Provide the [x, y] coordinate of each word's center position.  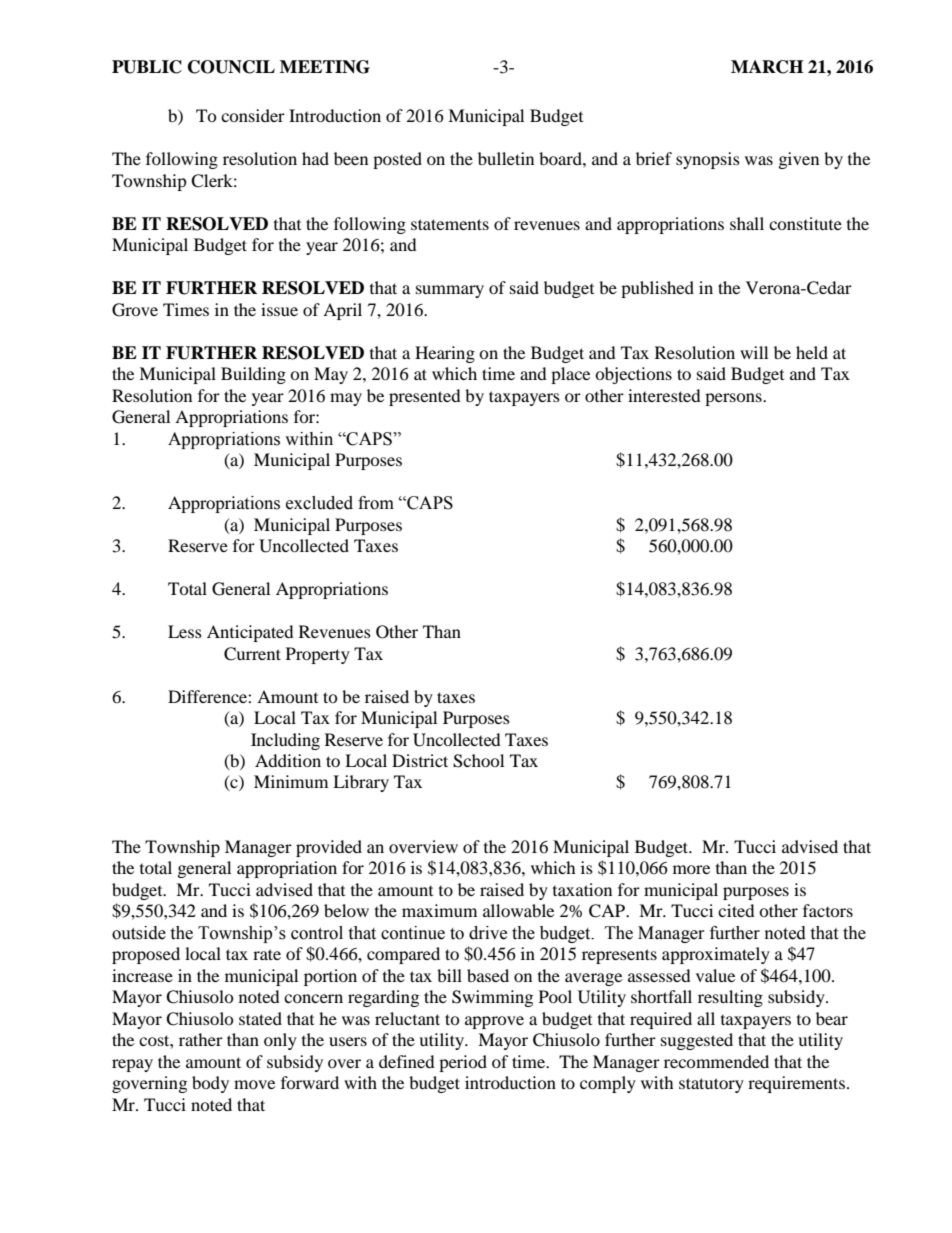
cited [736, 910]
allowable [518, 910]
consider [253, 115]
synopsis [708, 160]
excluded [319, 503]
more [691, 869]
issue [279, 309]
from [376, 503]
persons [734, 399]
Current [252, 654]
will [754, 352]
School [478, 761]
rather [201, 1039]
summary [450, 291]
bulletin [506, 158]
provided [329, 848]
